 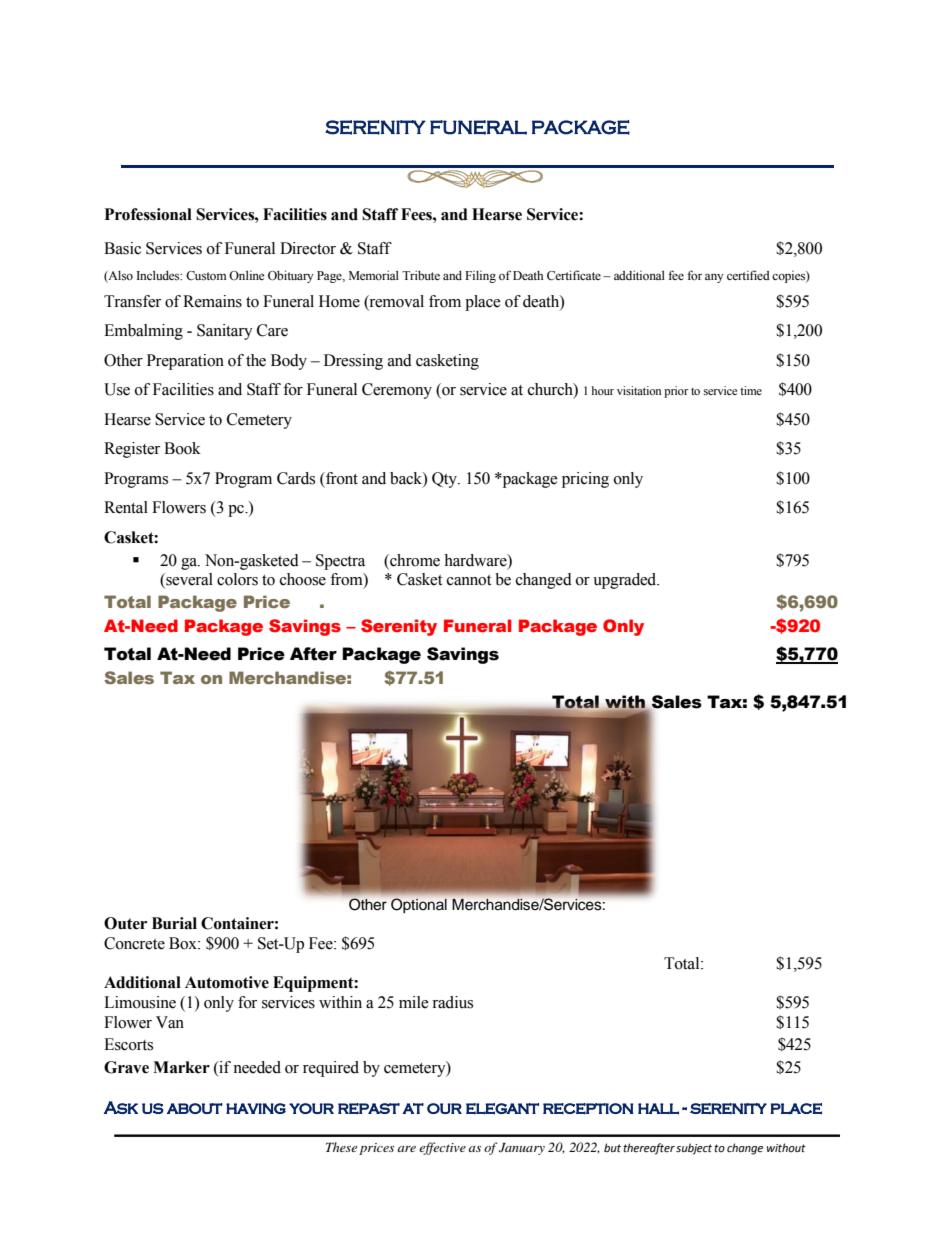 I want to click on hall, so click(x=658, y=1109).
